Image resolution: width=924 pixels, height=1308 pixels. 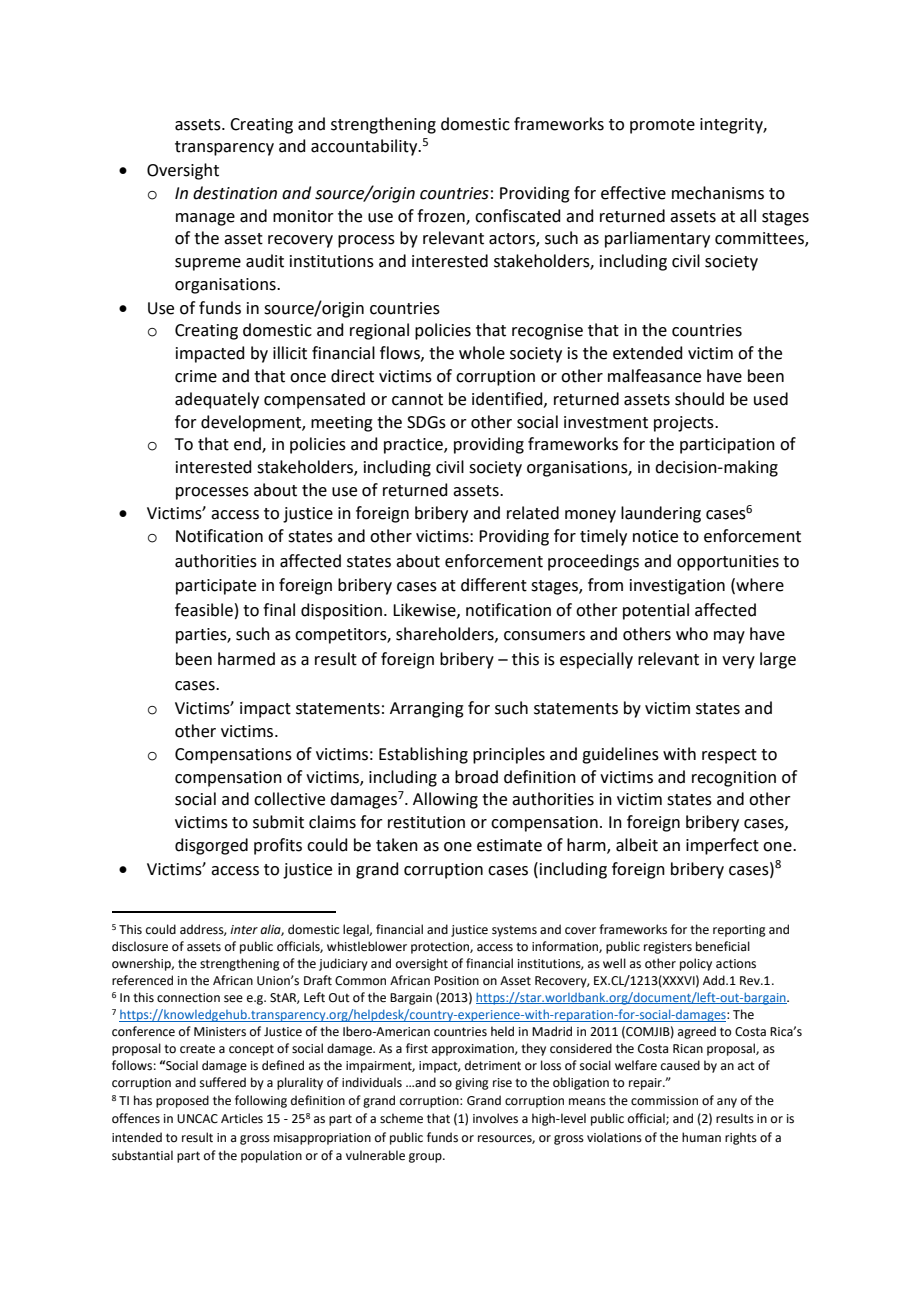 I want to click on different, so click(x=494, y=585).
